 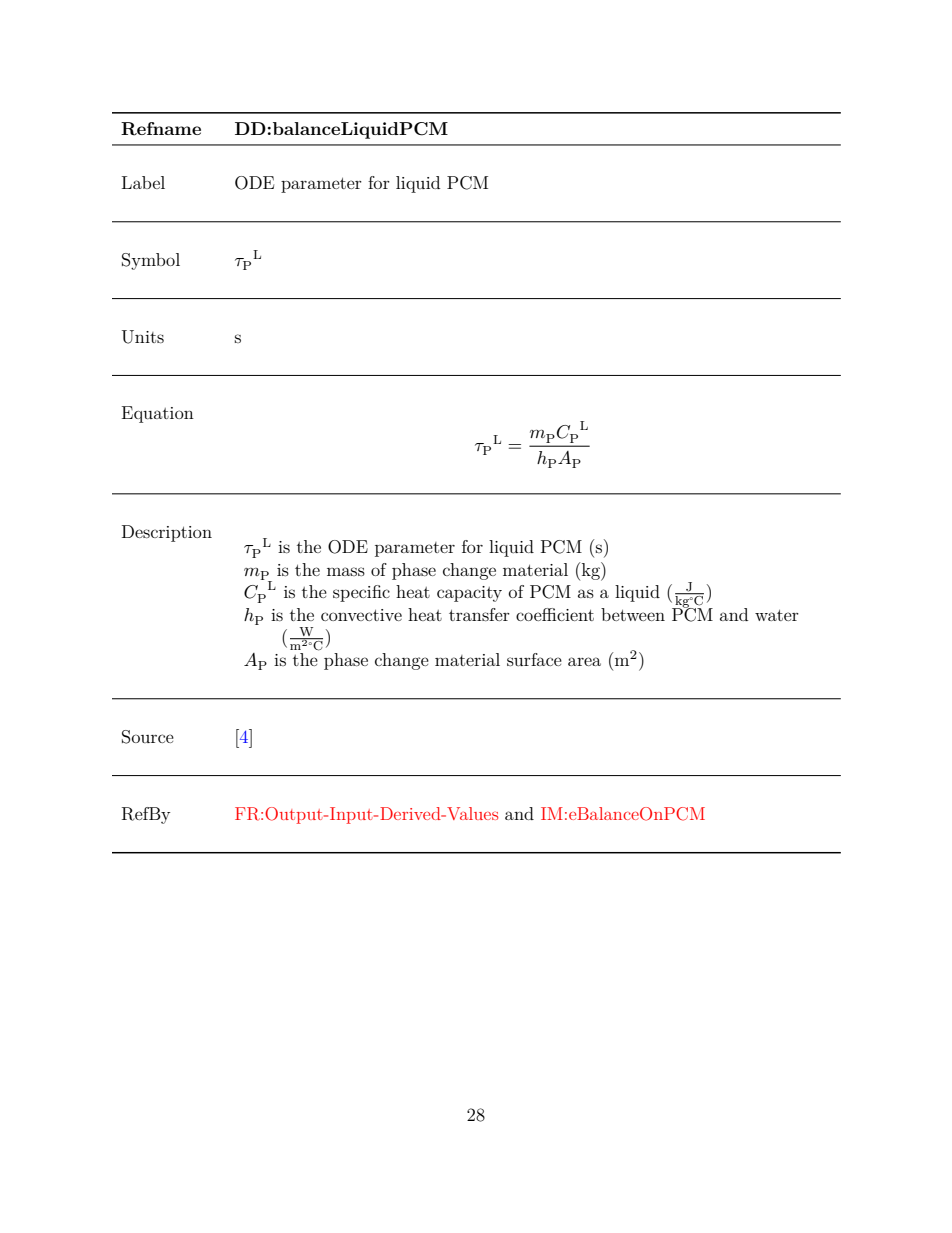 What do you see at coordinates (584, 661) in the screenshot?
I see `area` at bounding box center [584, 661].
